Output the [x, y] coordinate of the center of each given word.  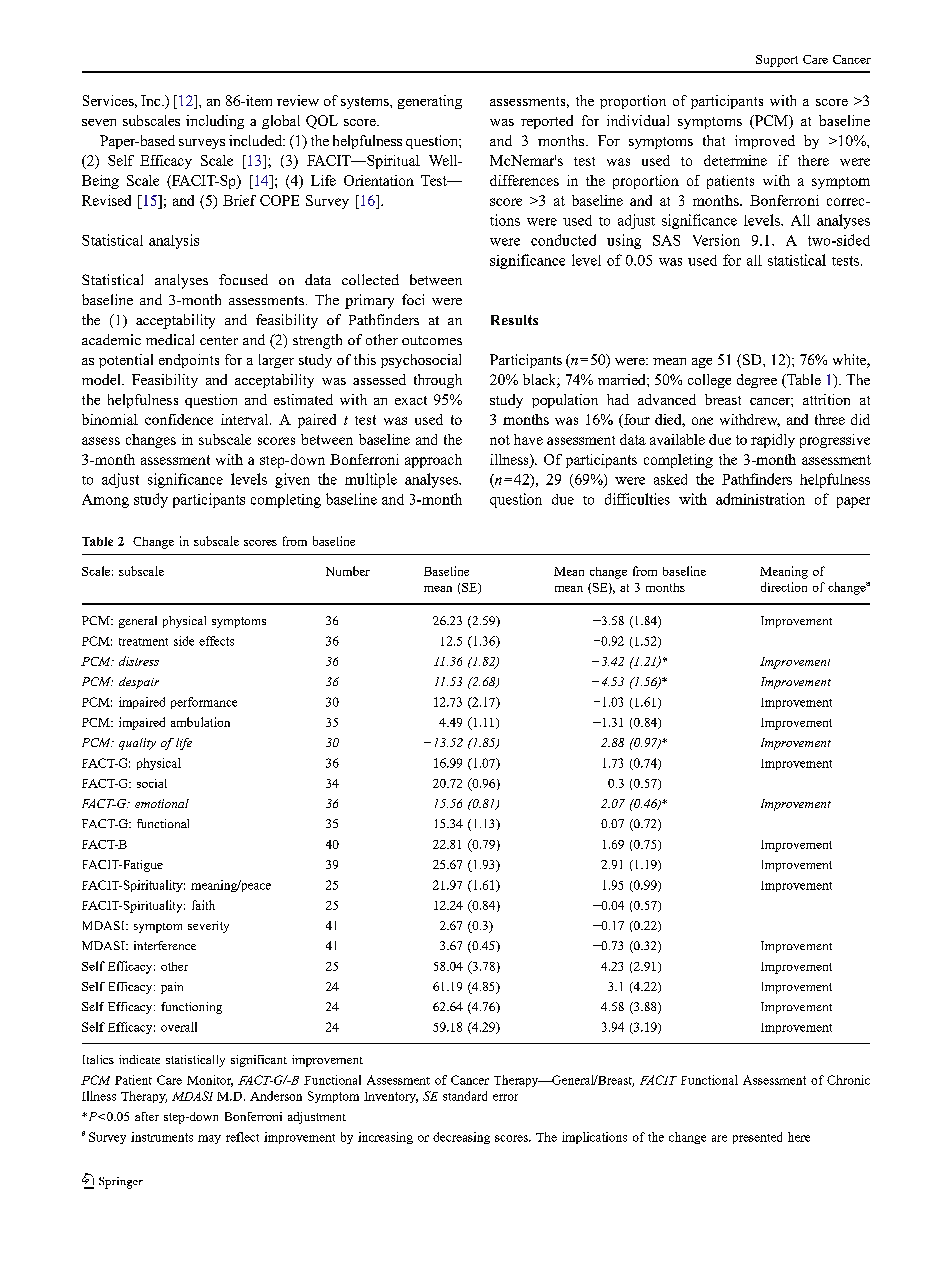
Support [777, 61]
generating [430, 102]
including [215, 122]
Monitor [210, 1081]
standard [465, 1096]
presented [757, 1138]
